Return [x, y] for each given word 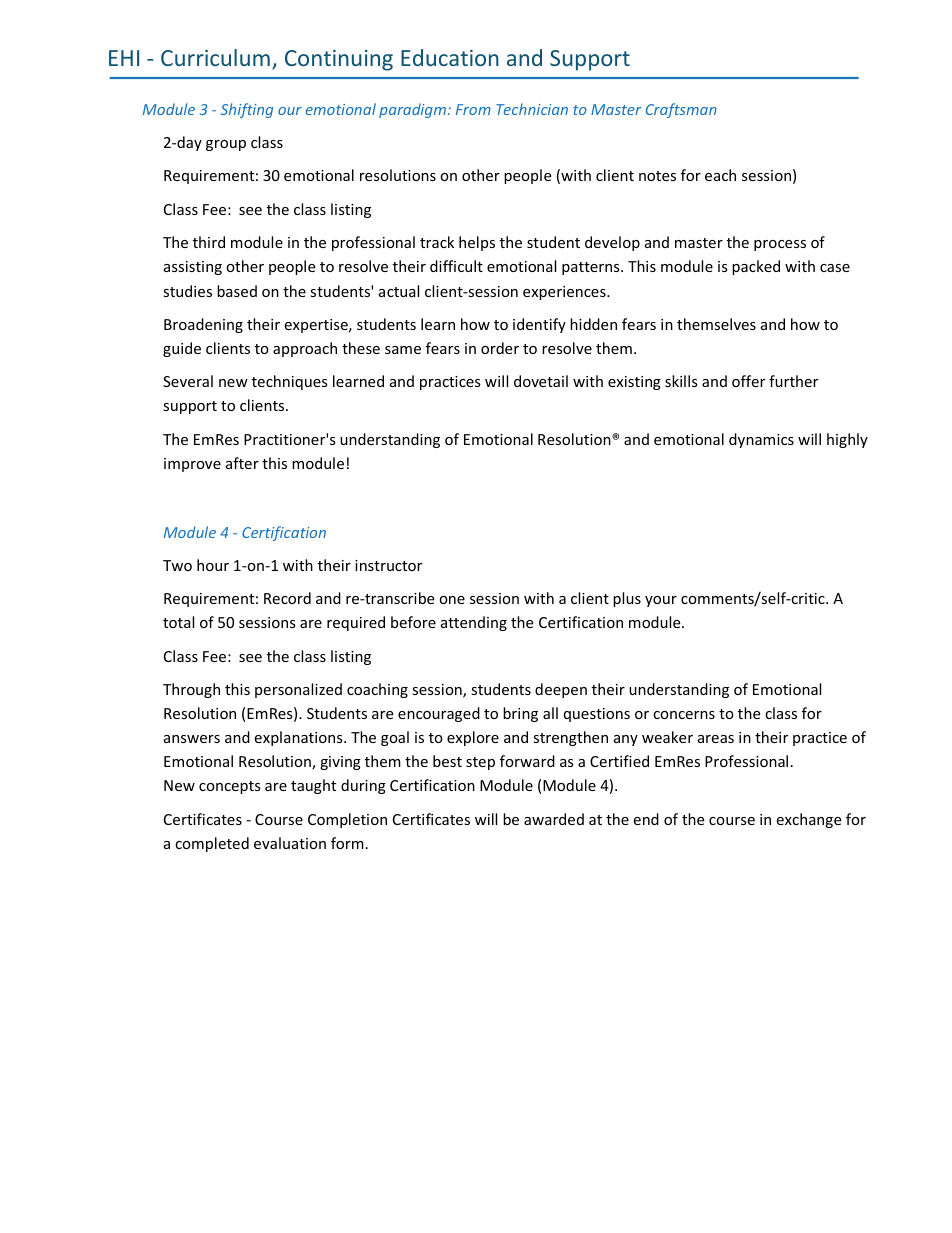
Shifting [247, 110]
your [661, 601]
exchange [808, 820]
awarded [554, 819]
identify [539, 325]
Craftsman [681, 110]
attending [474, 623]
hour [213, 565]
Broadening [203, 325]
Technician [532, 109]
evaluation [290, 843]
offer [748, 381]
